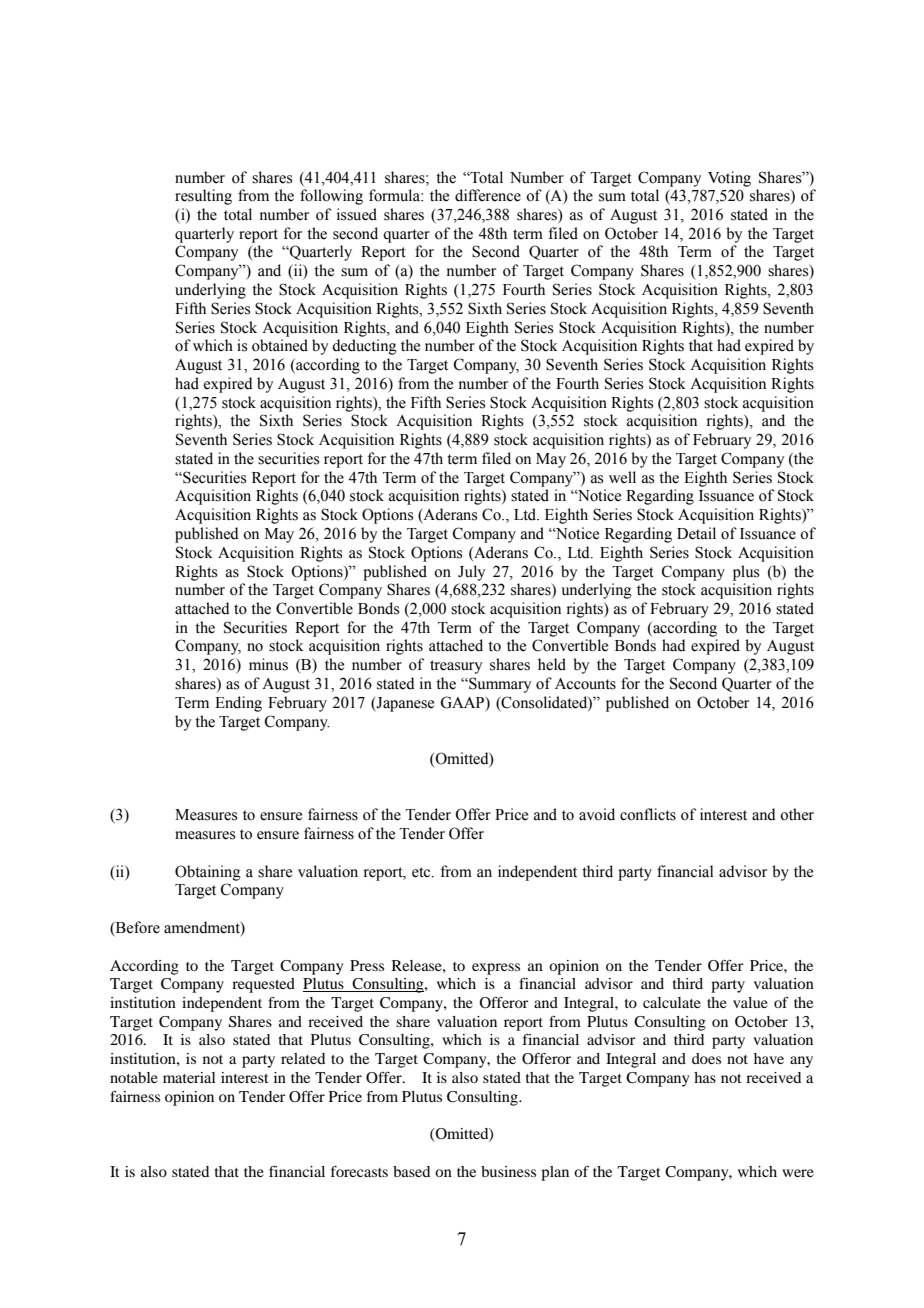  Describe the element at coordinates (268, 664) in the page. I see `minus` at that location.
